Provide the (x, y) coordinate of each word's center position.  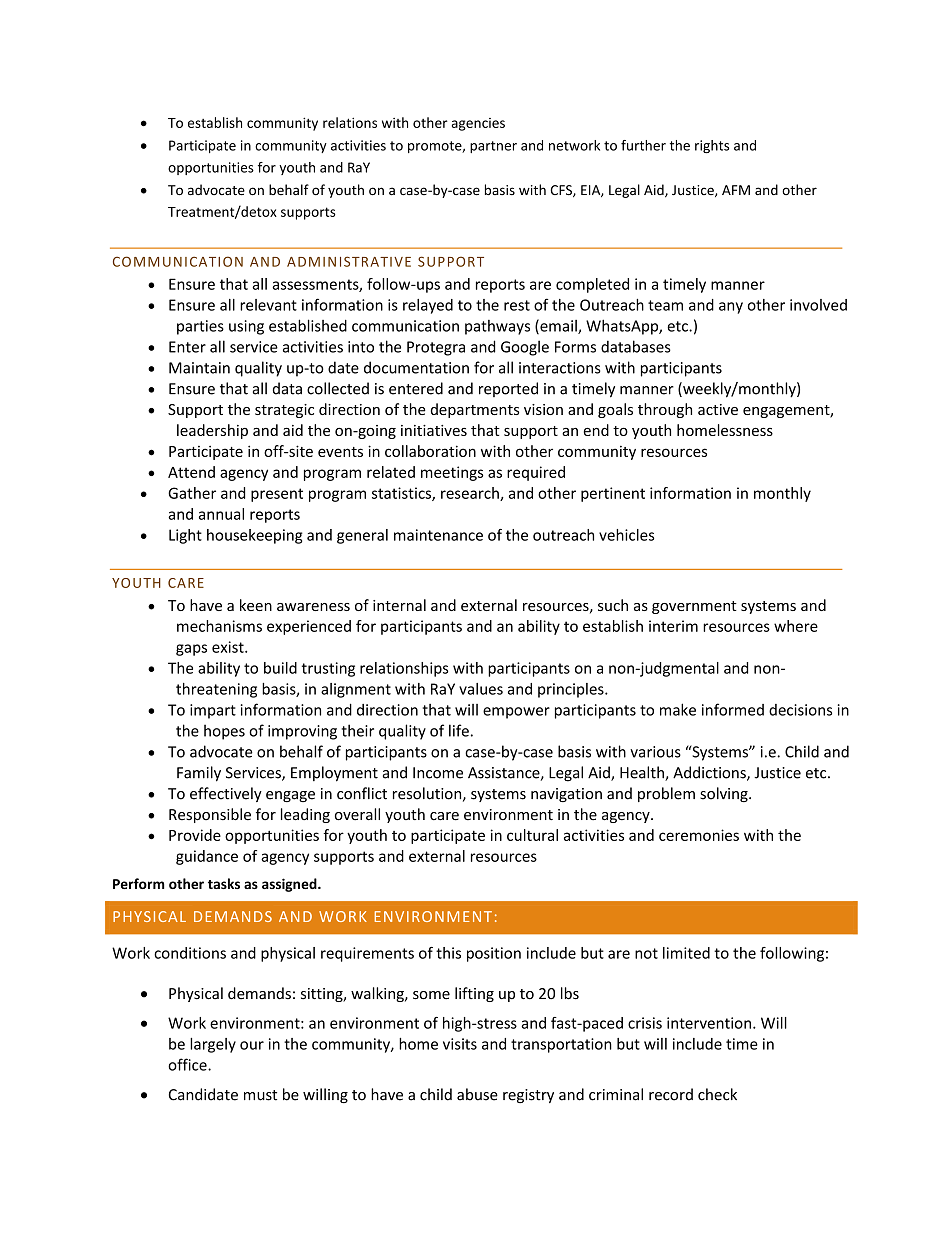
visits (460, 1044)
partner (493, 147)
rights (712, 147)
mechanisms (219, 626)
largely (213, 1045)
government (694, 607)
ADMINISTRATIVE (349, 261)
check (717, 1094)
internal (399, 605)
